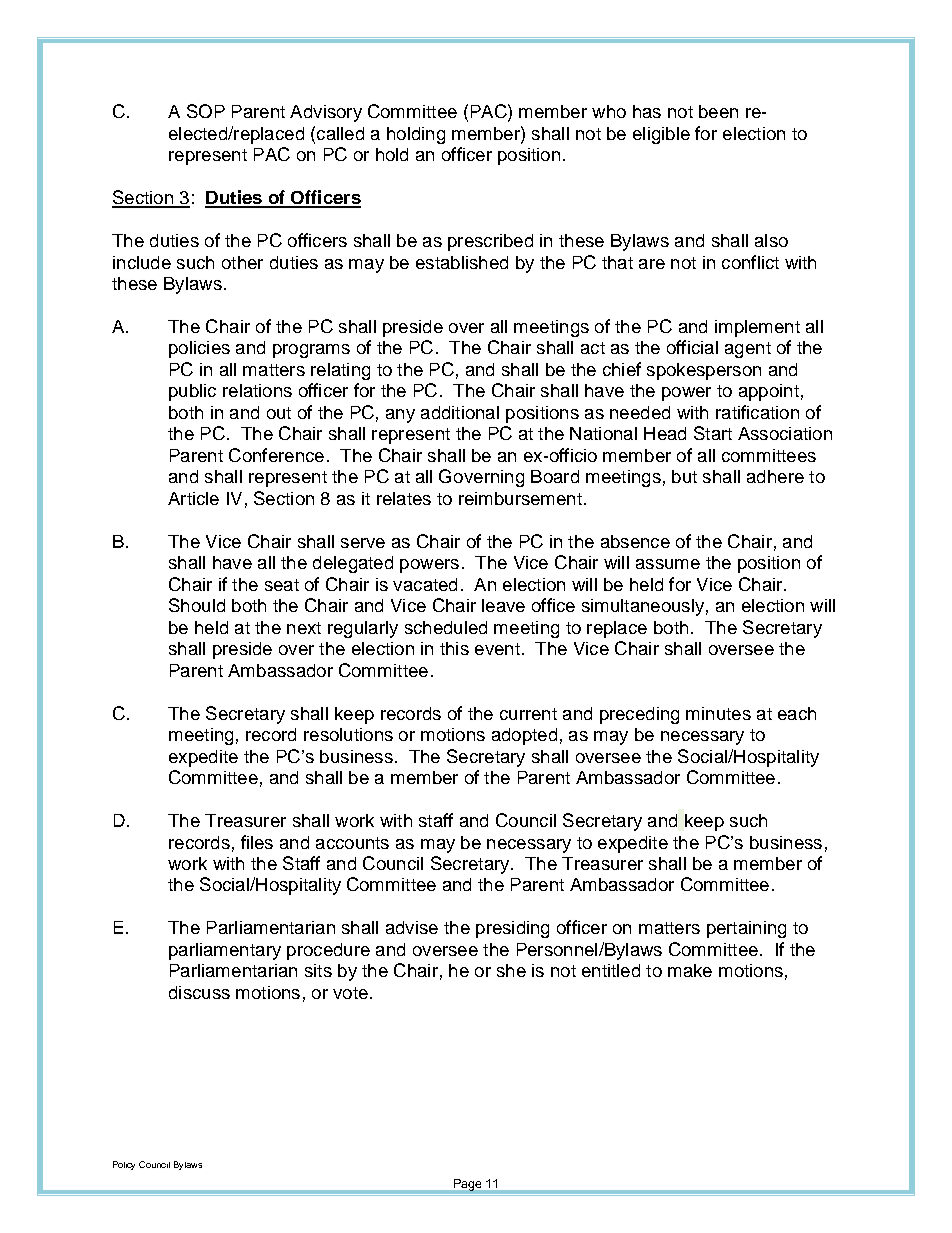 This document has width=952, height=1233. I want to click on prescribed, so click(490, 242).
